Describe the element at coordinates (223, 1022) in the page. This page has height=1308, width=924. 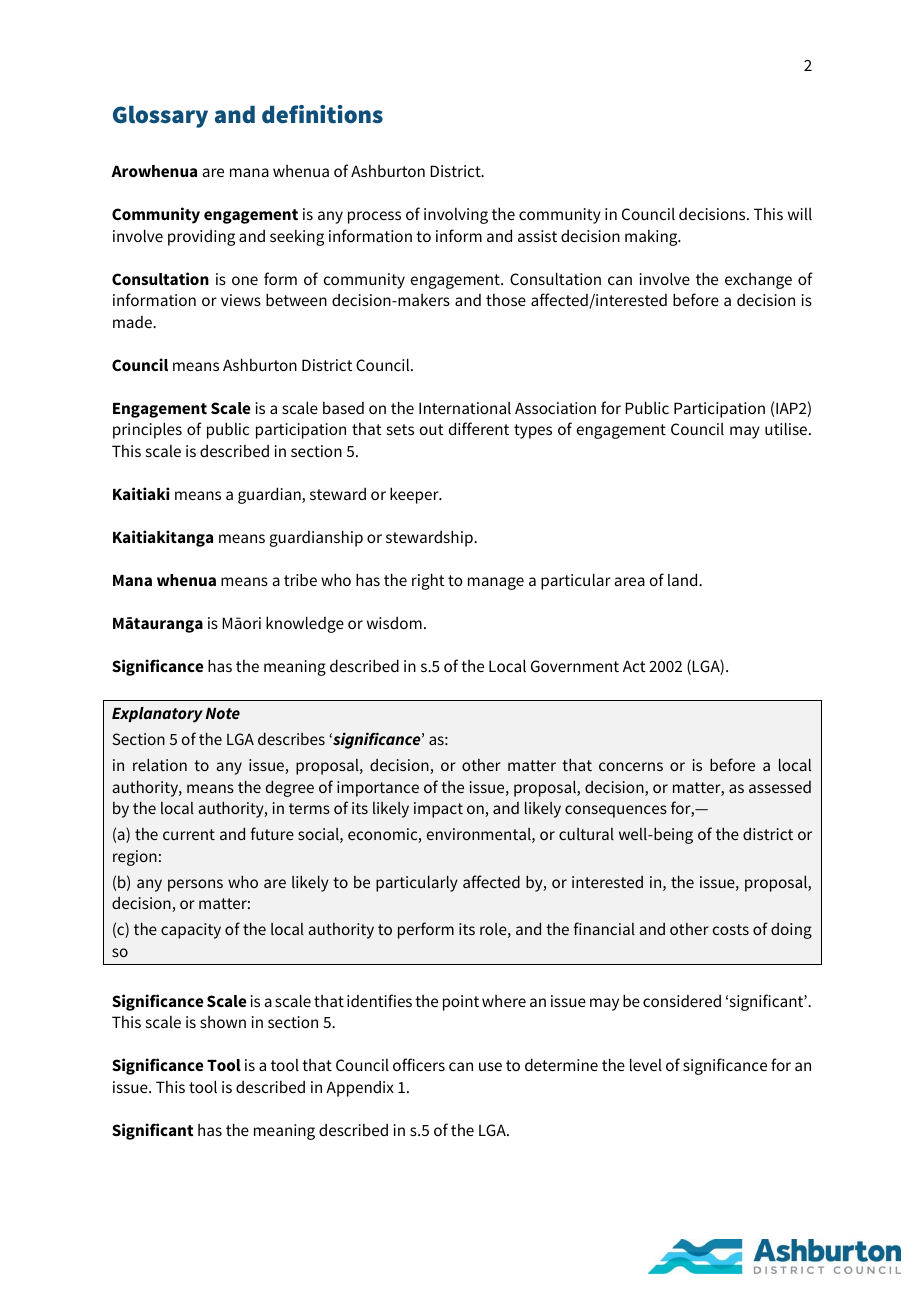
I see `shown` at that location.
